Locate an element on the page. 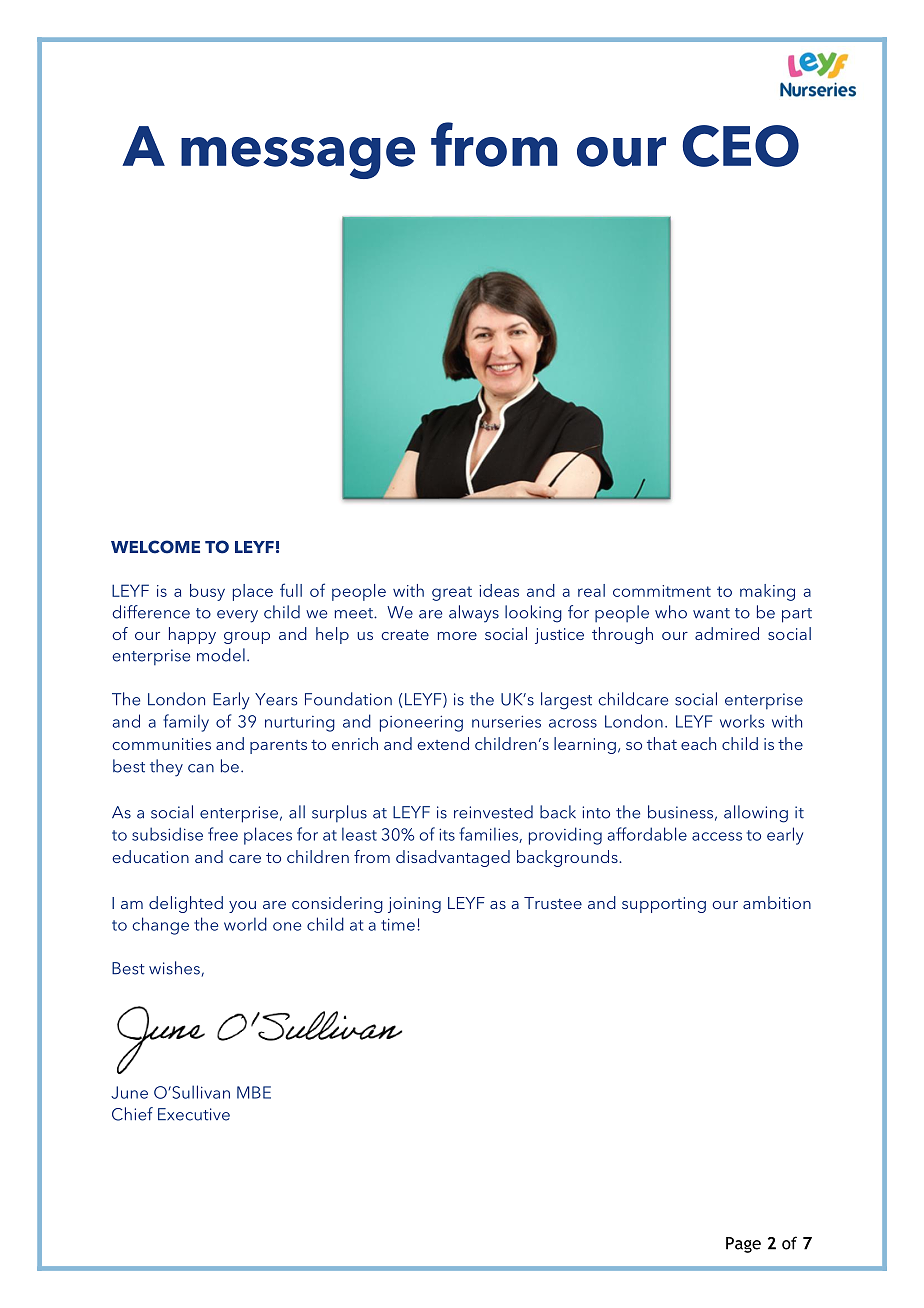 The width and height of the document is (924, 1308). nurseries is located at coordinates (506, 721).
